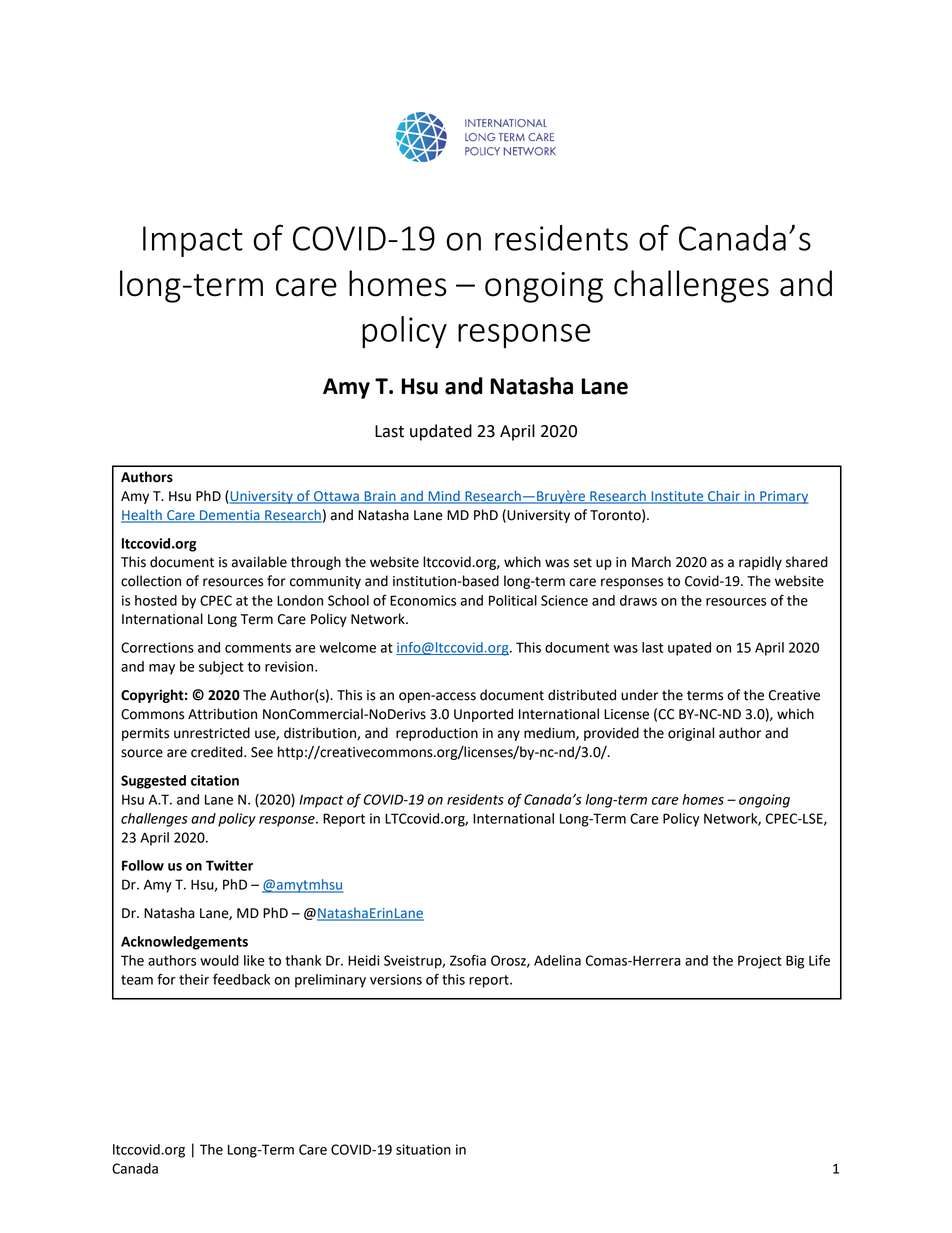 Image resolution: width=952 pixels, height=1233 pixels. What do you see at coordinates (724, 496) in the screenshot?
I see `Chair` at bounding box center [724, 496].
